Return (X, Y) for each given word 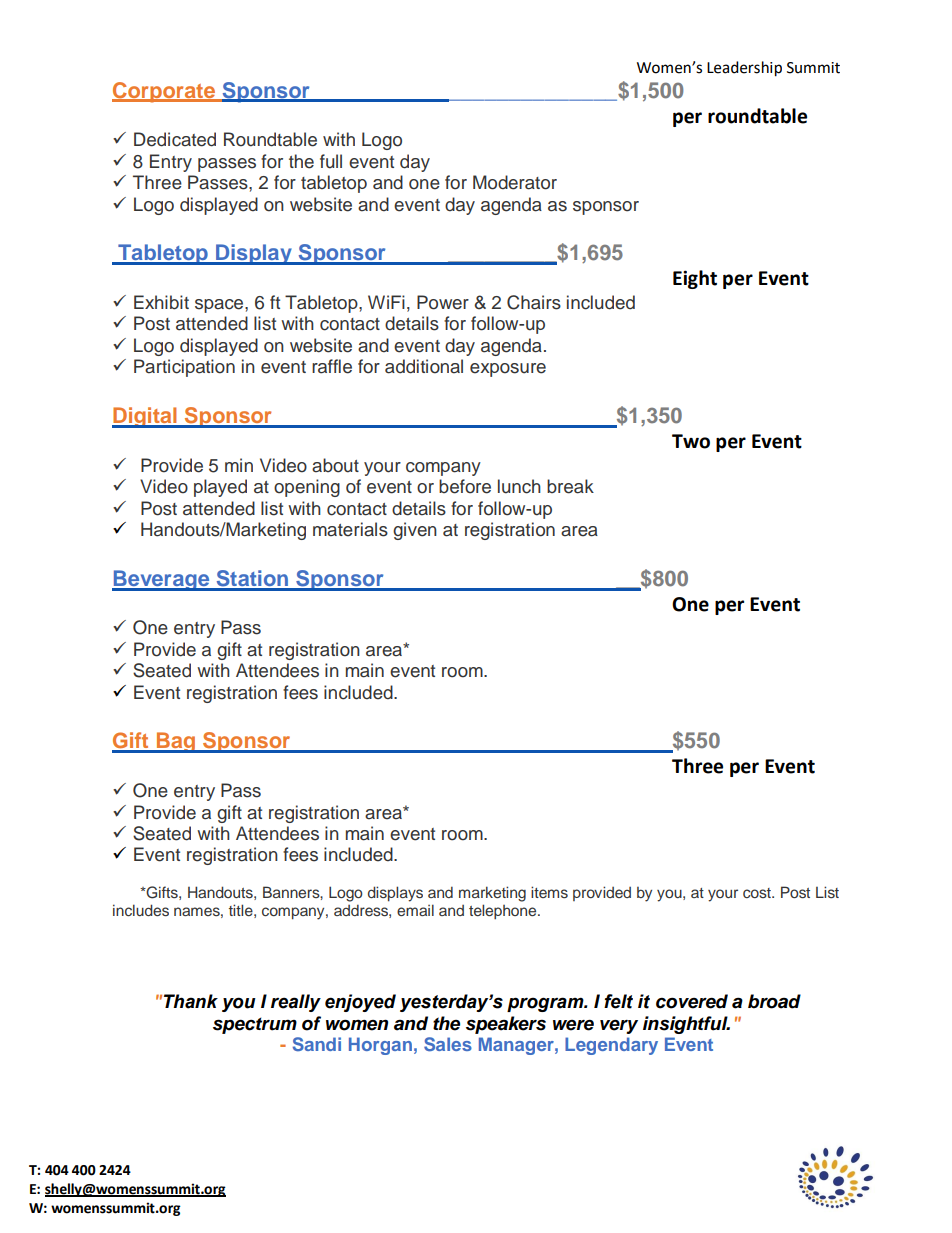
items (549, 892)
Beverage (162, 580)
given (415, 531)
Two (691, 441)
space (220, 306)
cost (758, 893)
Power (443, 302)
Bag (176, 742)
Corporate (165, 92)
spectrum (255, 1025)
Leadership (744, 69)
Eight (695, 279)
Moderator (515, 182)
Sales (448, 1044)
